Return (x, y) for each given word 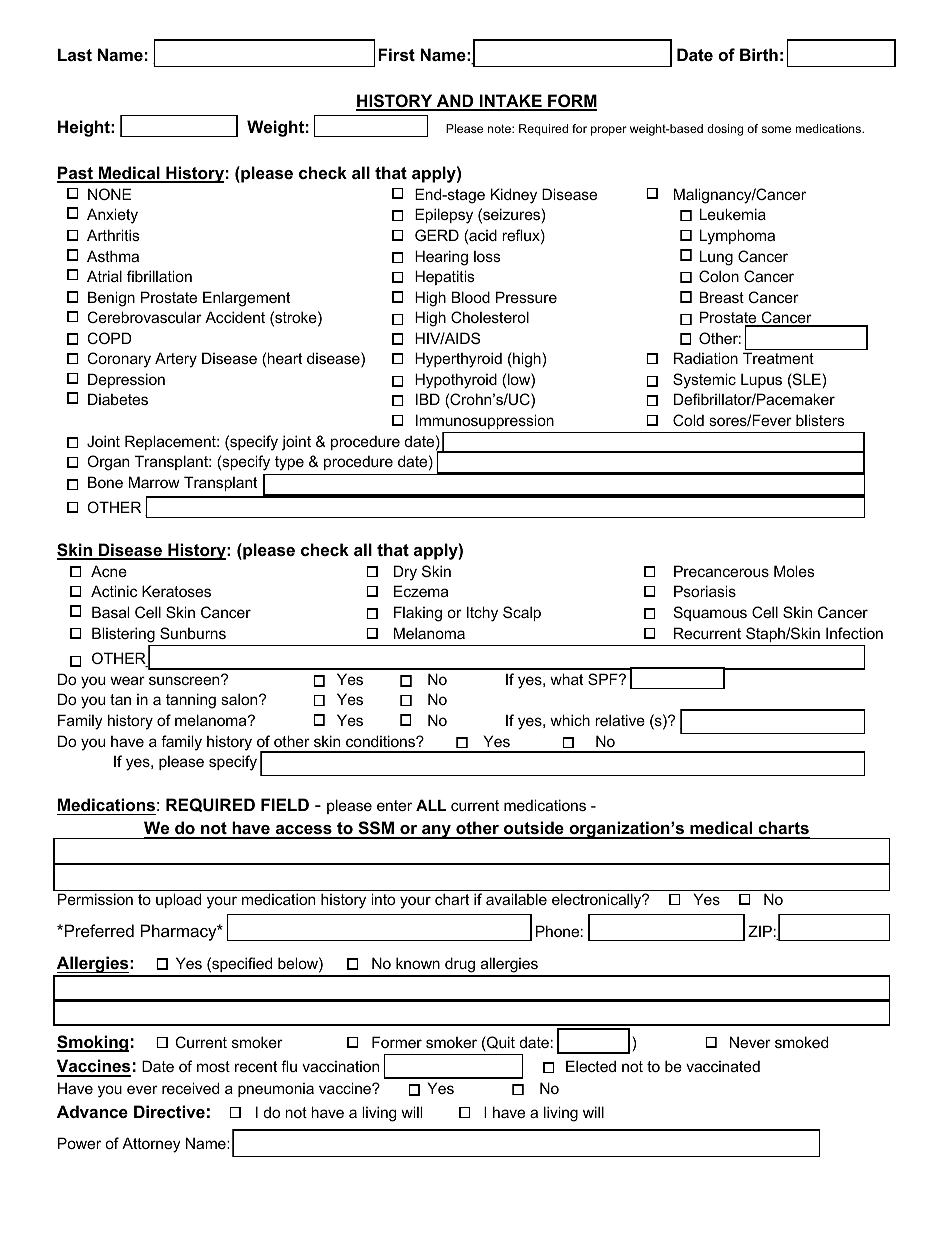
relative (620, 720)
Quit (500, 1043)
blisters (820, 420)
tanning (191, 701)
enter (394, 805)
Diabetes (118, 399)
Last (75, 55)
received (190, 1088)
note (500, 128)
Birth (759, 54)
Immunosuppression (485, 421)
